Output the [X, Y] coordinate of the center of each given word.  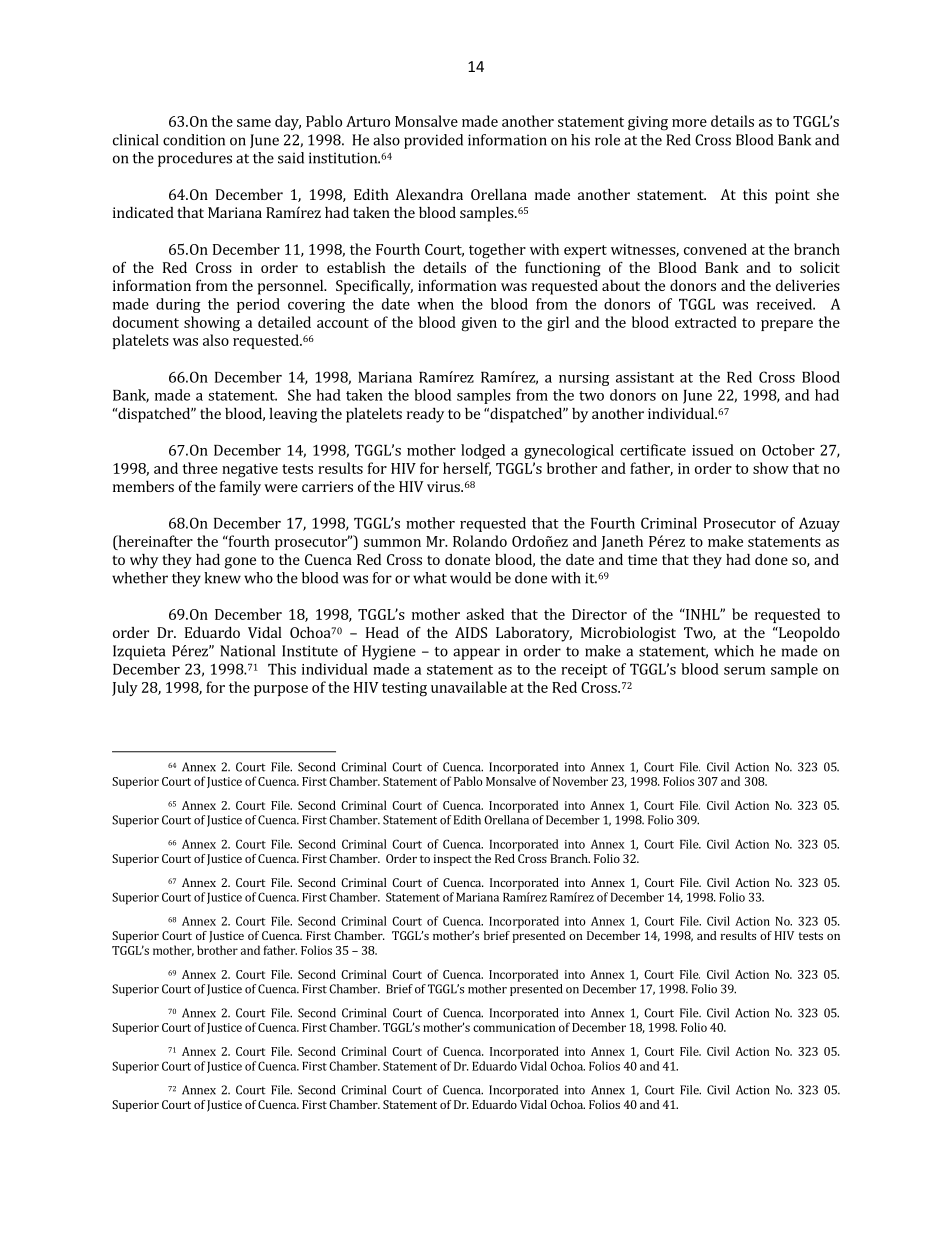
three [200, 468]
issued [713, 450]
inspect [453, 860]
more [689, 123]
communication [514, 1027]
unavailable [469, 687]
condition [194, 140]
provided [433, 141]
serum [745, 671]
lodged [483, 451]
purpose [281, 690]
